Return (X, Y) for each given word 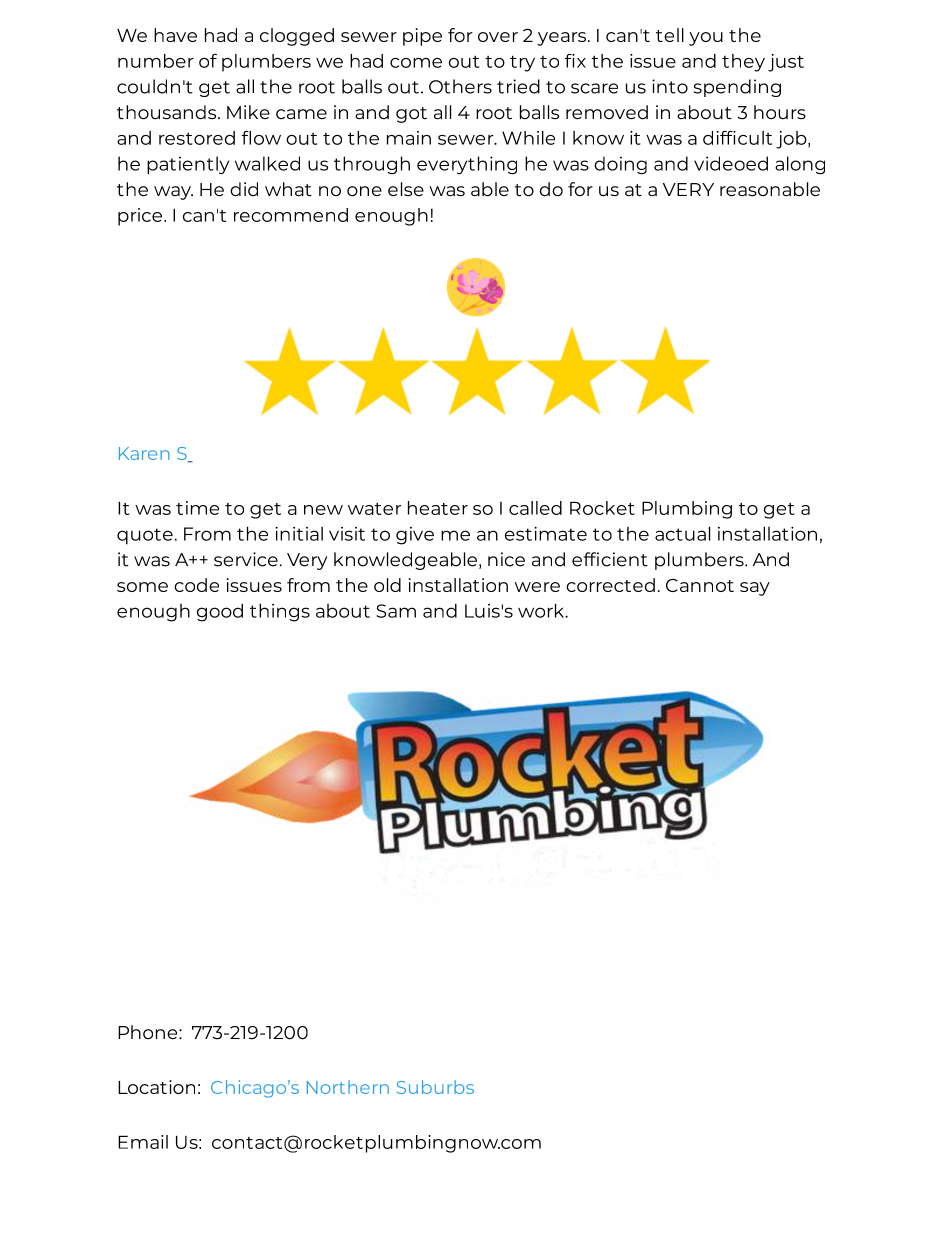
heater (438, 508)
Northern (348, 1087)
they (743, 63)
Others (460, 86)
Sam (396, 611)
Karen (144, 453)
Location (156, 1087)
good (220, 612)
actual (682, 533)
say (755, 589)
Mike (248, 112)
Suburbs (435, 1087)
